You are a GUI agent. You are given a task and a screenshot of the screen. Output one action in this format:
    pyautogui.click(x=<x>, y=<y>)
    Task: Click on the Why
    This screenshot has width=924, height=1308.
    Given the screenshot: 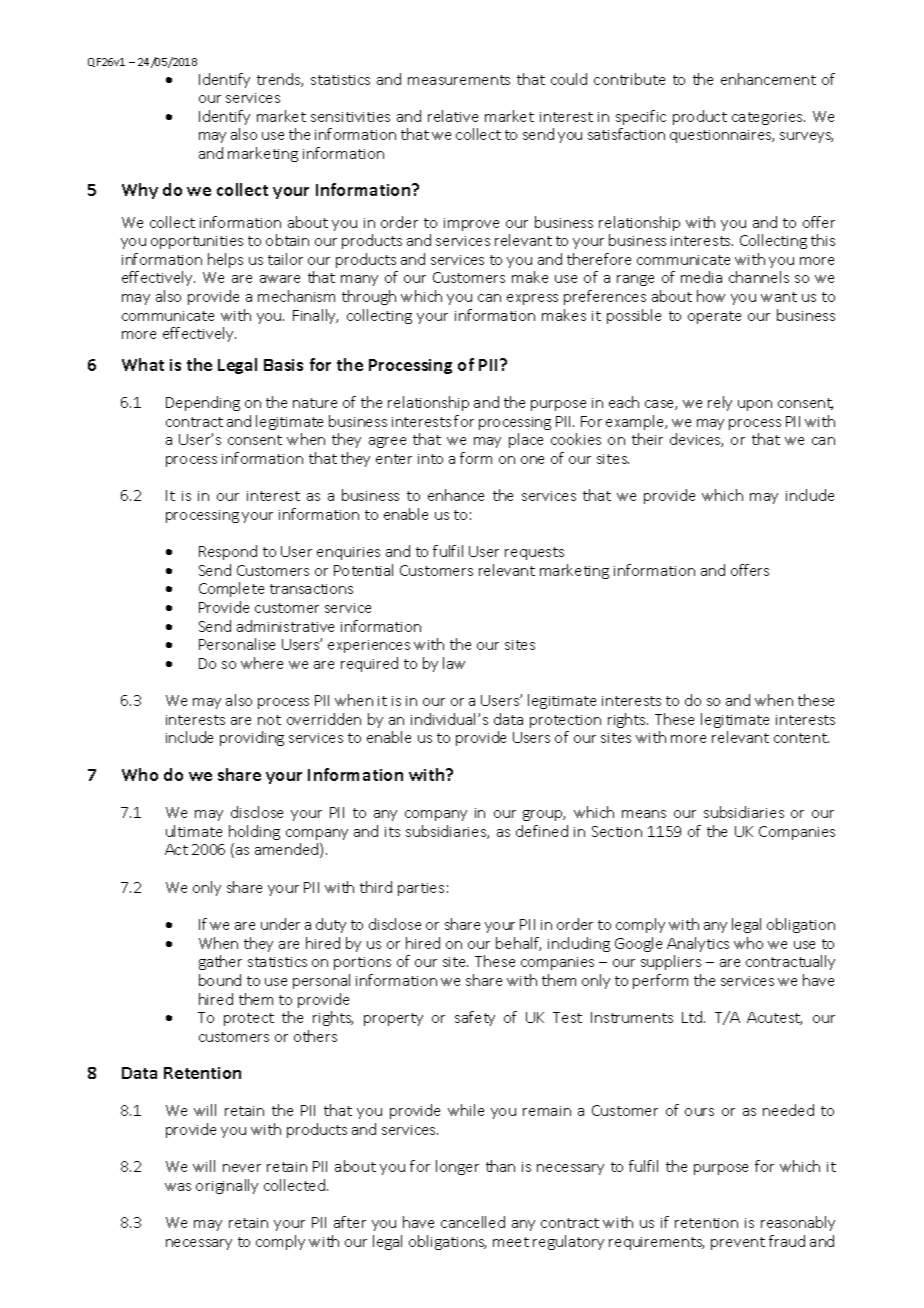 What is the action you would take?
    pyautogui.click(x=140, y=191)
